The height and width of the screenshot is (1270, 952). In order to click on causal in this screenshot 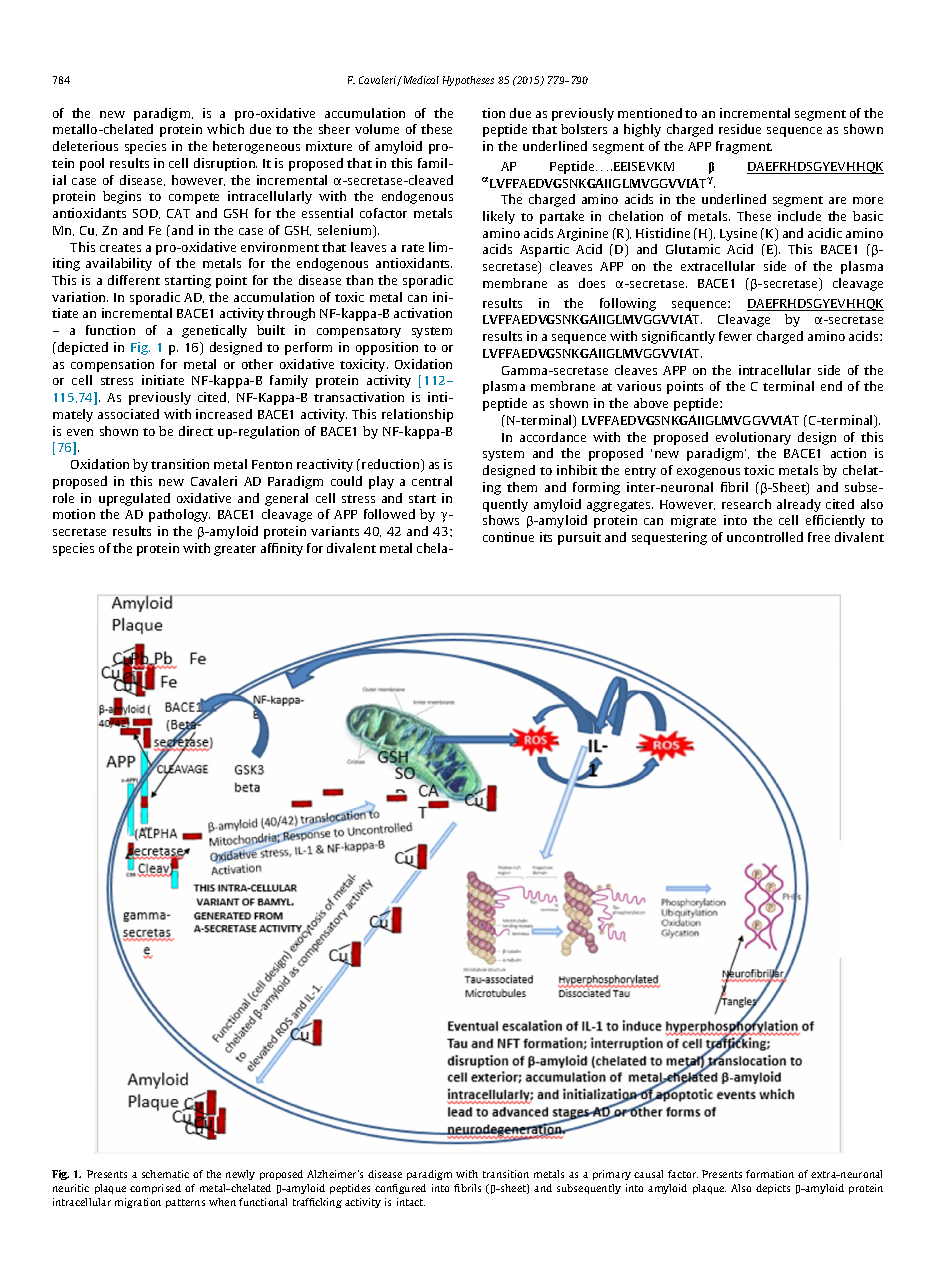, I will do `click(648, 1174)`.
